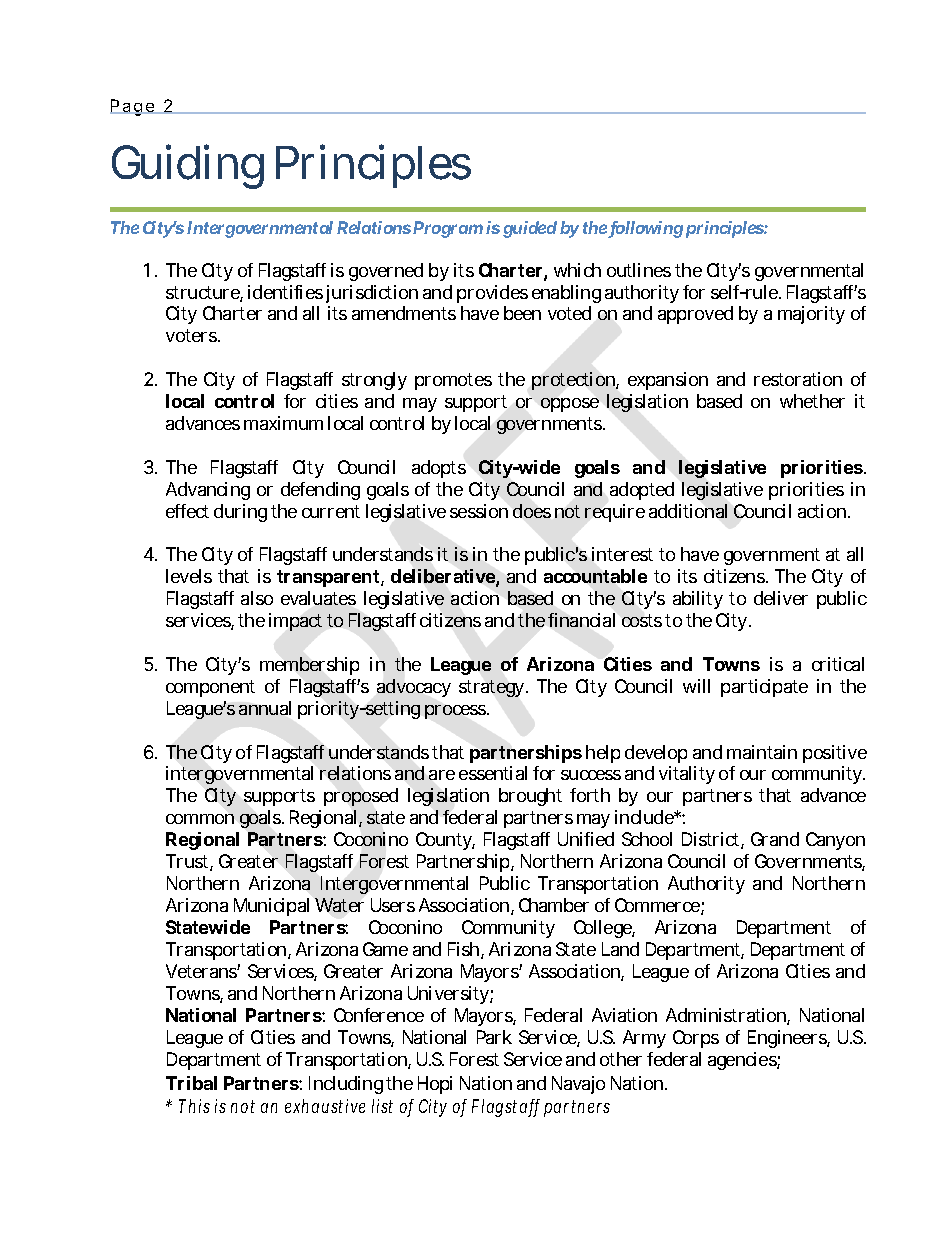  Describe the element at coordinates (530, 229) in the screenshot. I see `guided` at that location.
